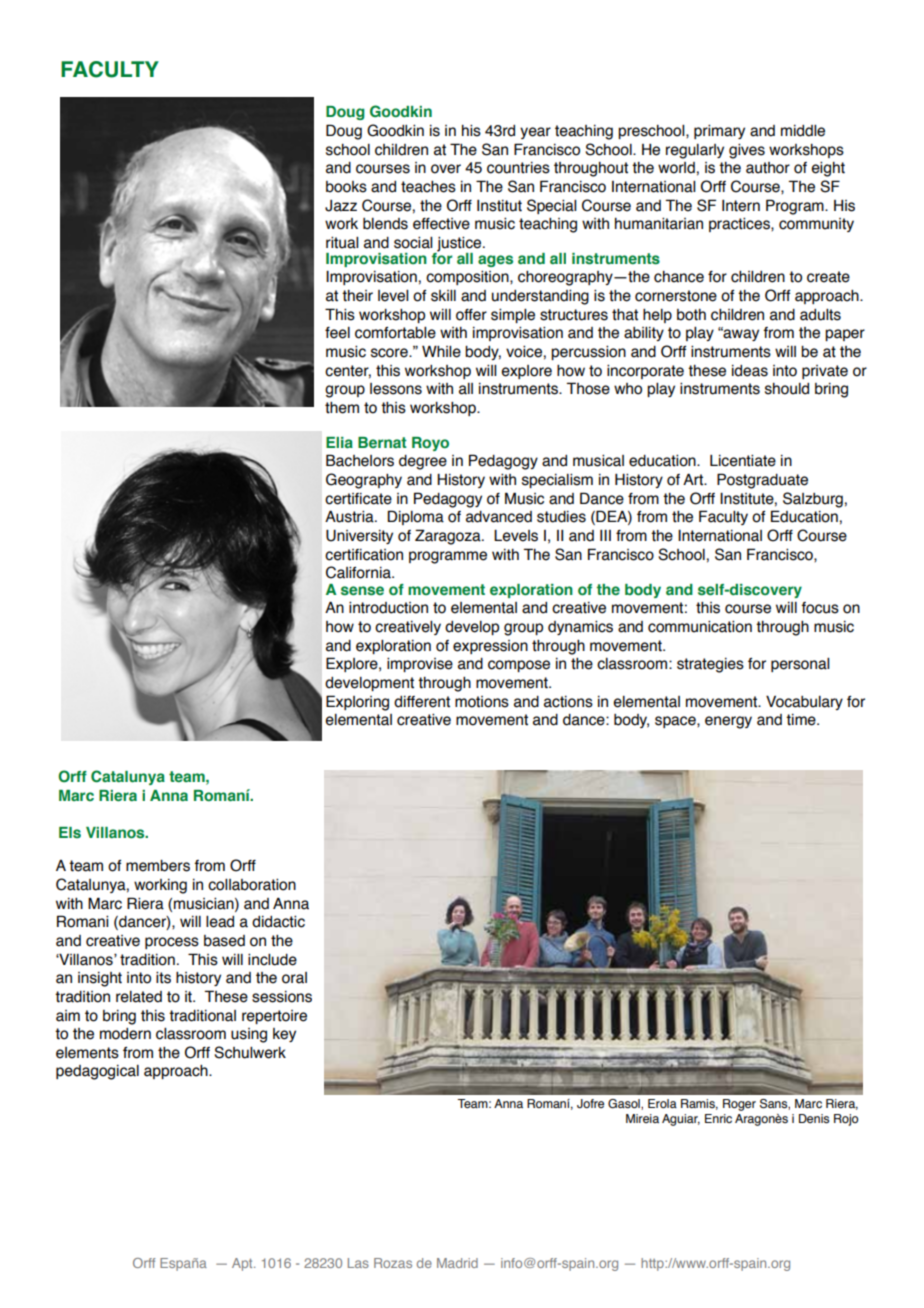 The width and height of the page is (924, 1308). I want to click on Apt, so click(243, 1264).
